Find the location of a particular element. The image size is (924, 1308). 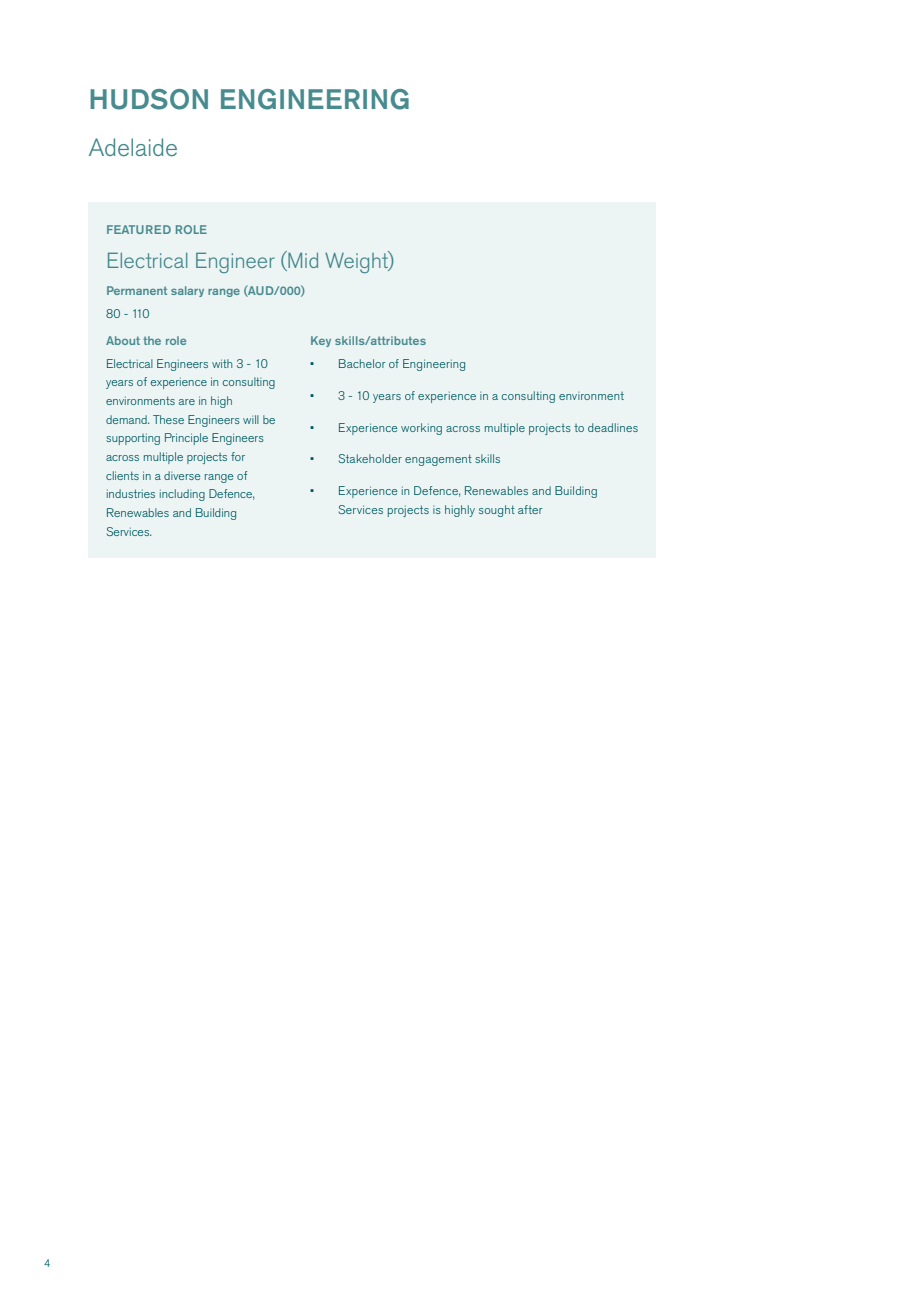

Stakeholder is located at coordinates (370, 458).
